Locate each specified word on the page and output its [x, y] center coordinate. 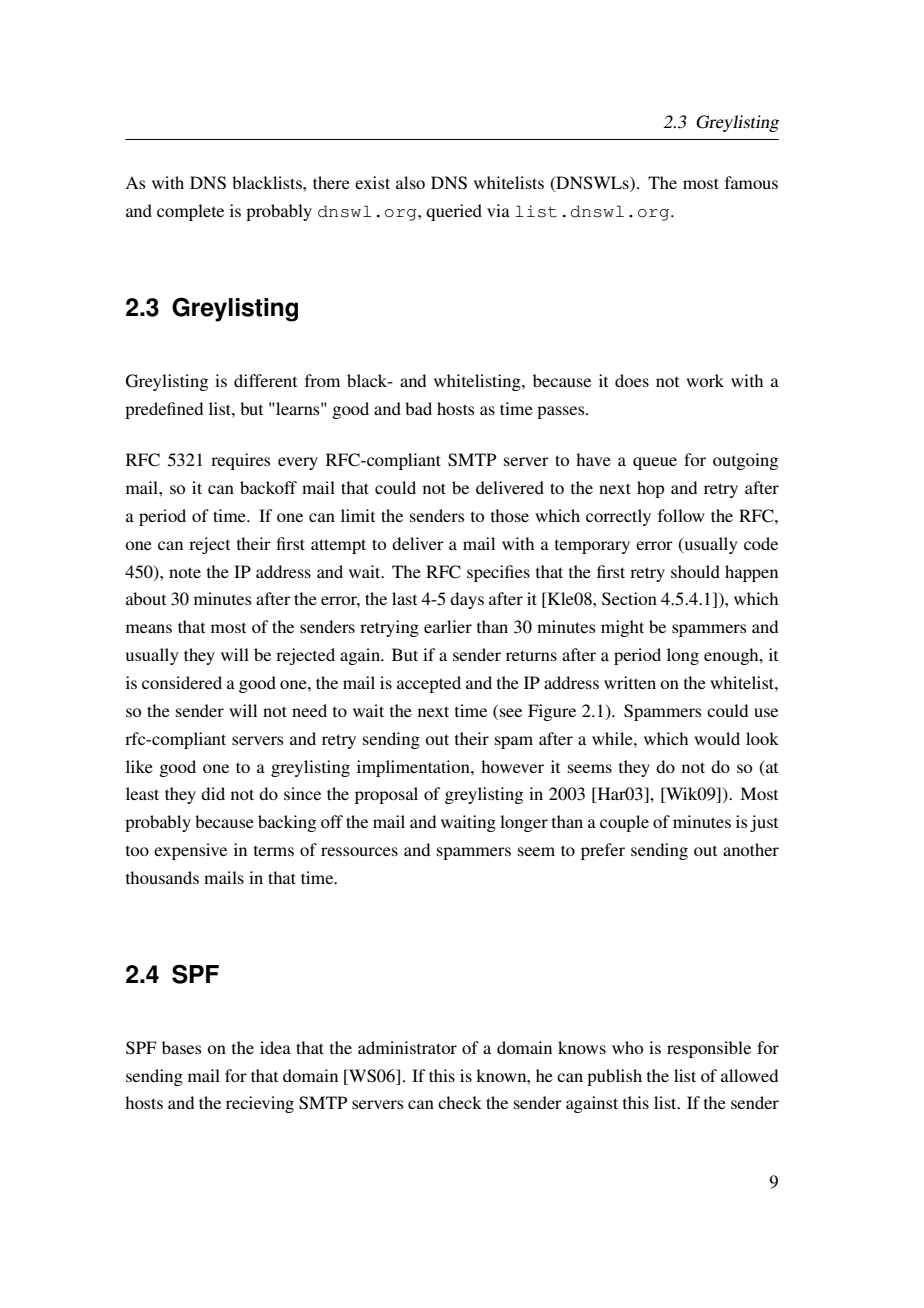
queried [454, 212]
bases [182, 1047]
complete [190, 212]
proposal [386, 795]
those [510, 515]
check [460, 1102]
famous [751, 182]
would [717, 738]
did [213, 793]
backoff [268, 487]
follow [681, 515]
